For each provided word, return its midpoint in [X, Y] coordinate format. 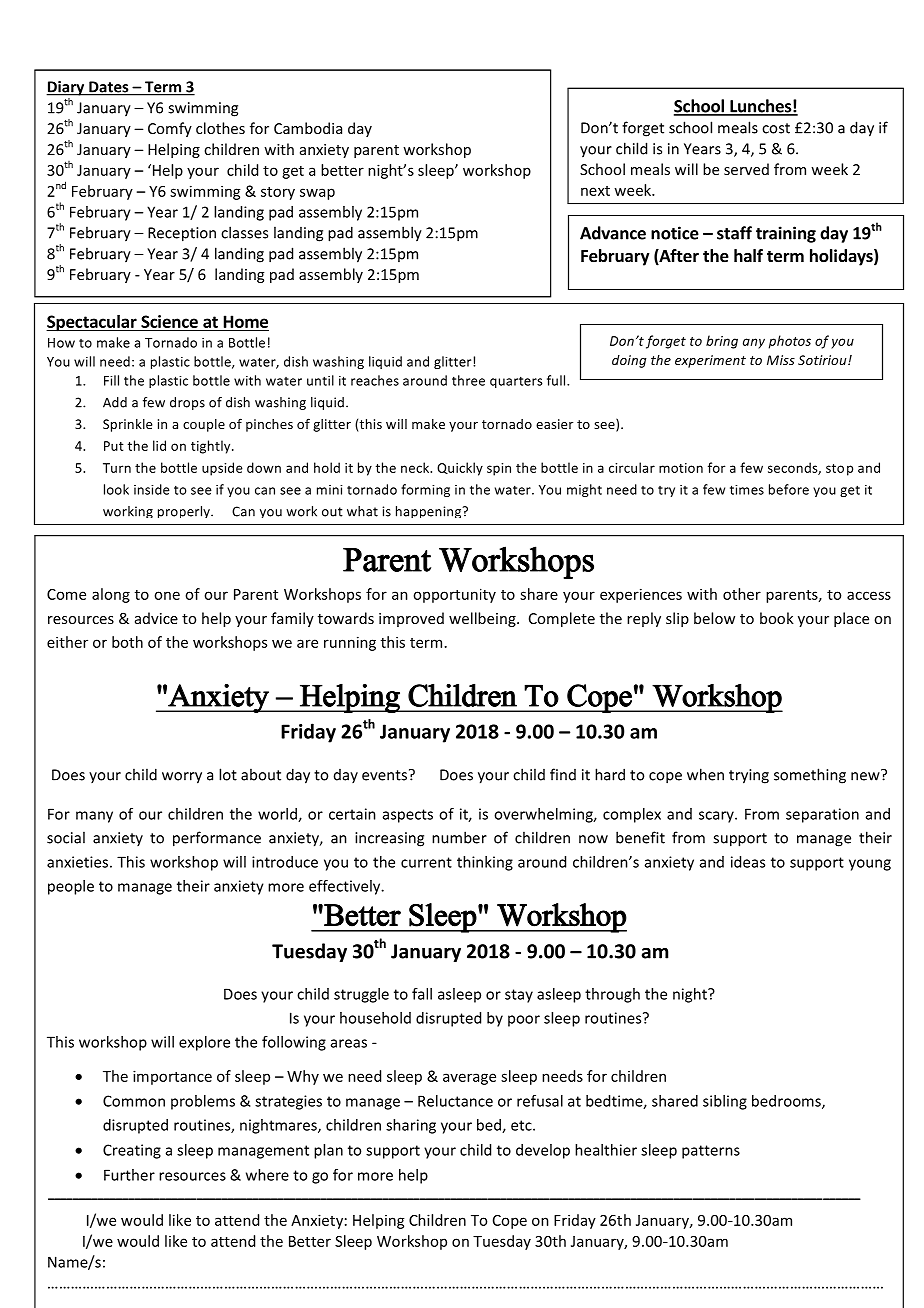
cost [776, 128]
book [777, 618]
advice [156, 618]
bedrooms [787, 1102]
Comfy [170, 129]
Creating [132, 1151]
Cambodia [308, 128]
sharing [411, 1126]
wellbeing [483, 619]
